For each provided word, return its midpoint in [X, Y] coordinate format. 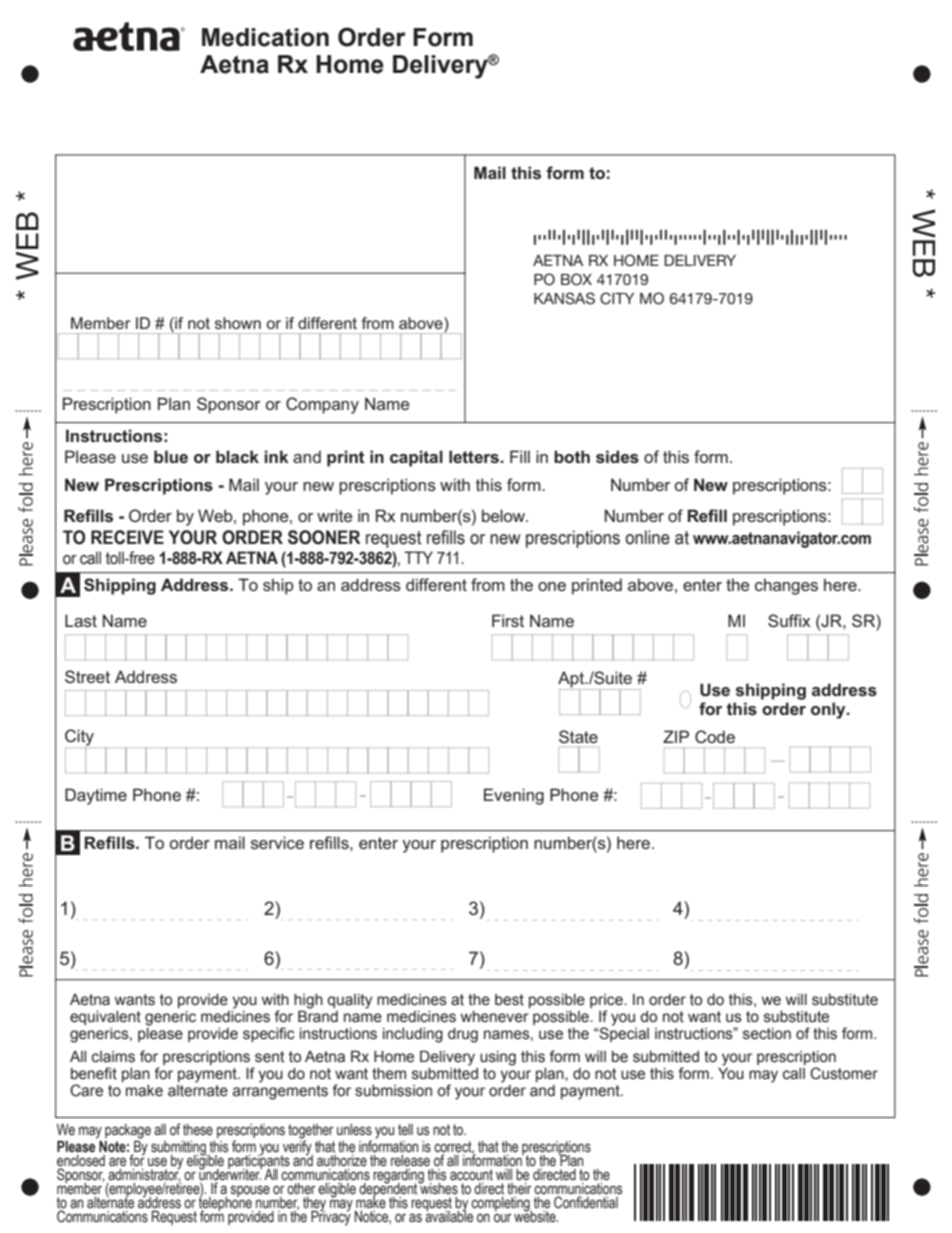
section [767, 1034]
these [198, 1130]
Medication [265, 37]
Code [715, 736]
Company [322, 405]
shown [238, 323]
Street [87, 676]
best [509, 1000]
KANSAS [564, 298]
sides [617, 457]
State [578, 736]
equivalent [105, 1018]
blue [171, 456]
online [647, 537]
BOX [576, 279]
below [504, 515]
